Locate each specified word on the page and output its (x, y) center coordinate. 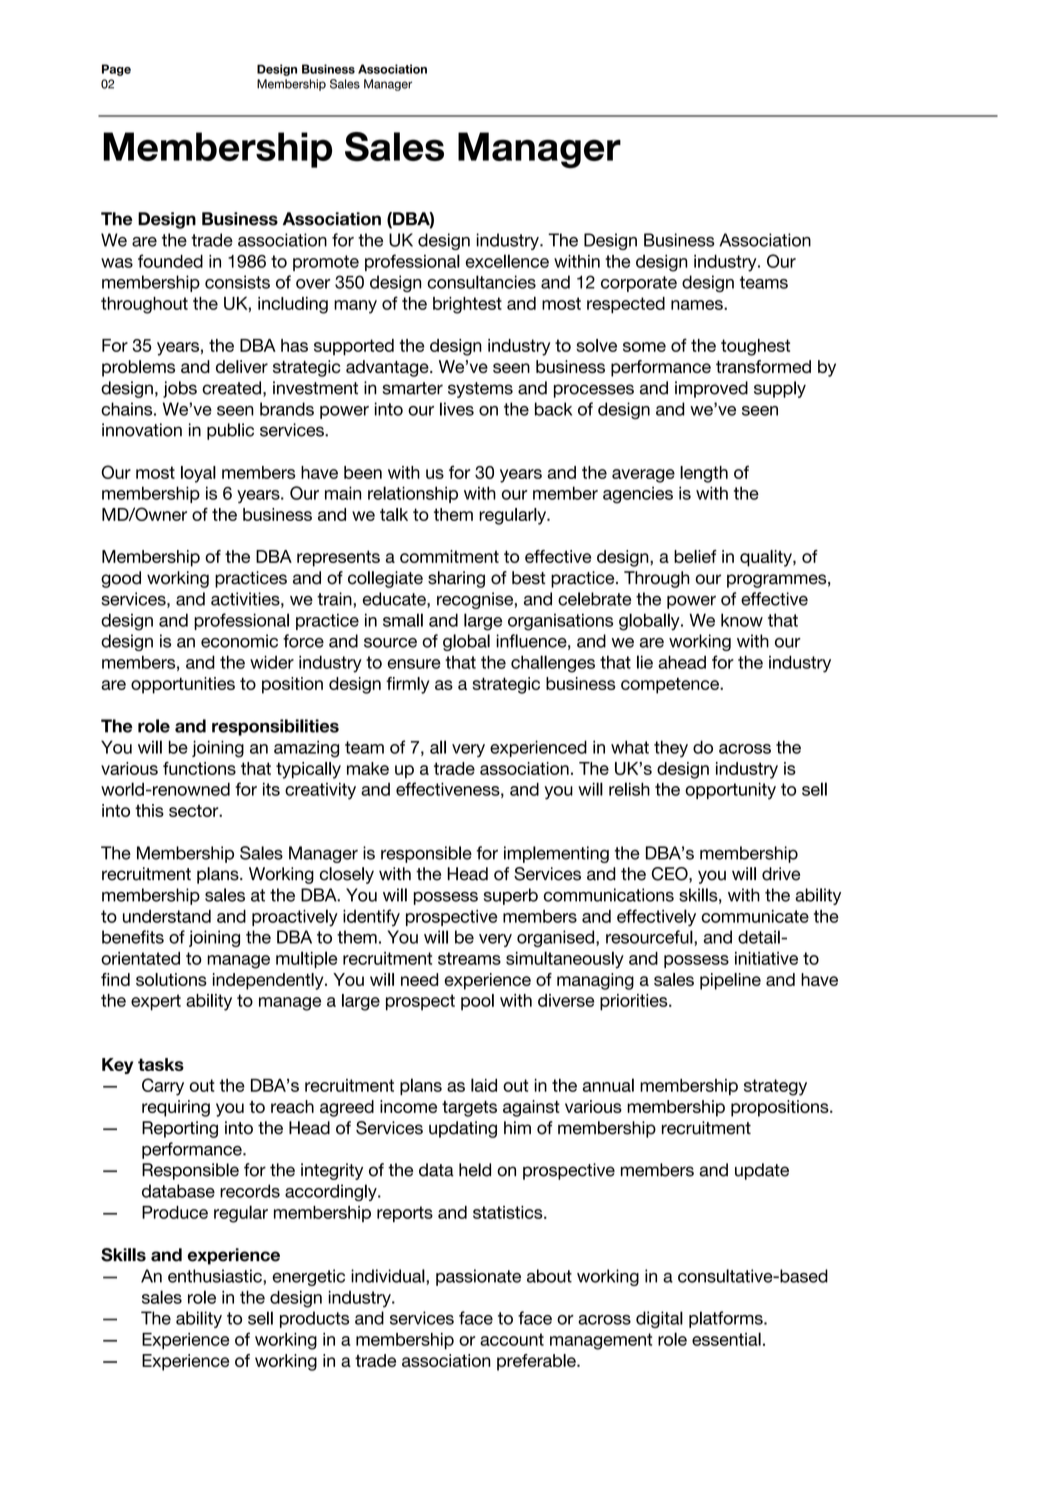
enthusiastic (216, 1276)
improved (711, 389)
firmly (407, 685)
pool (477, 1002)
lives (457, 409)
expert (156, 1002)
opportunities (183, 685)
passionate (478, 1277)
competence (671, 685)
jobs (180, 389)
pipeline (730, 981)
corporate (639, 284)
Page (116, 70)
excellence (507, 261)
